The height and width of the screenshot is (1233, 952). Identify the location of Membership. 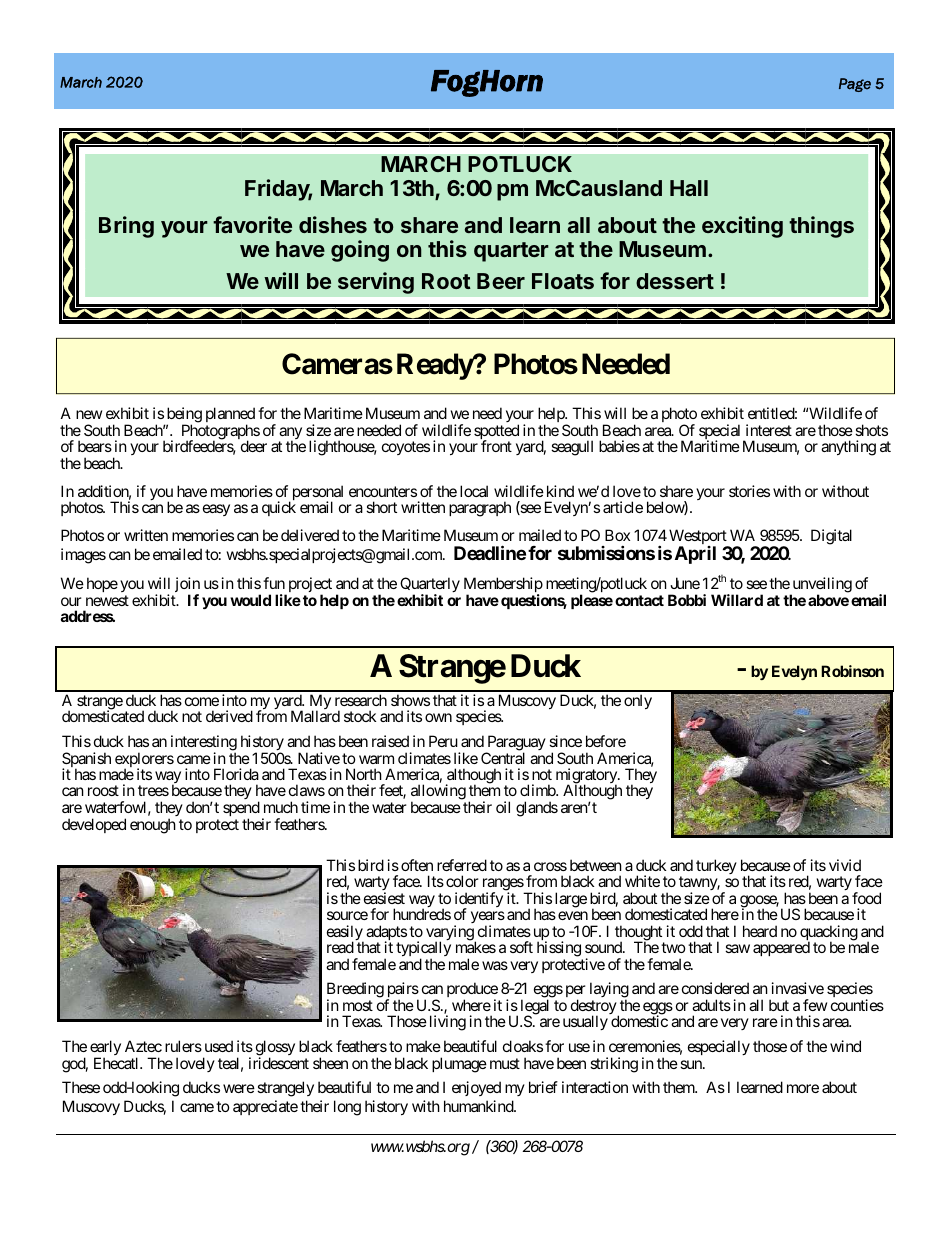
(503, 586).
